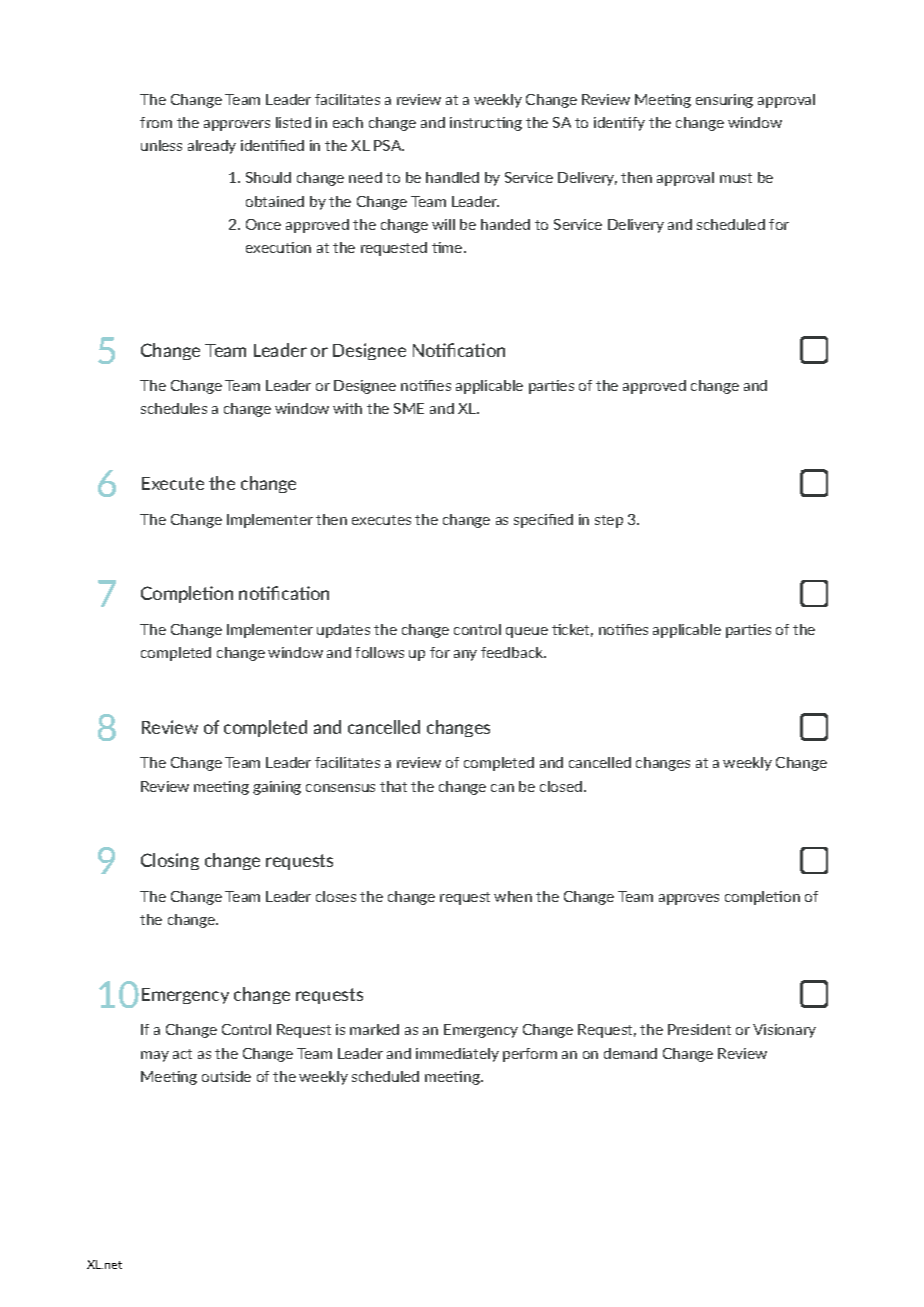 The image size is (924, 1307). What do you see at coordinates (736, 178) in the screenshot?
I see `must` at bounding box center [736, 178].
